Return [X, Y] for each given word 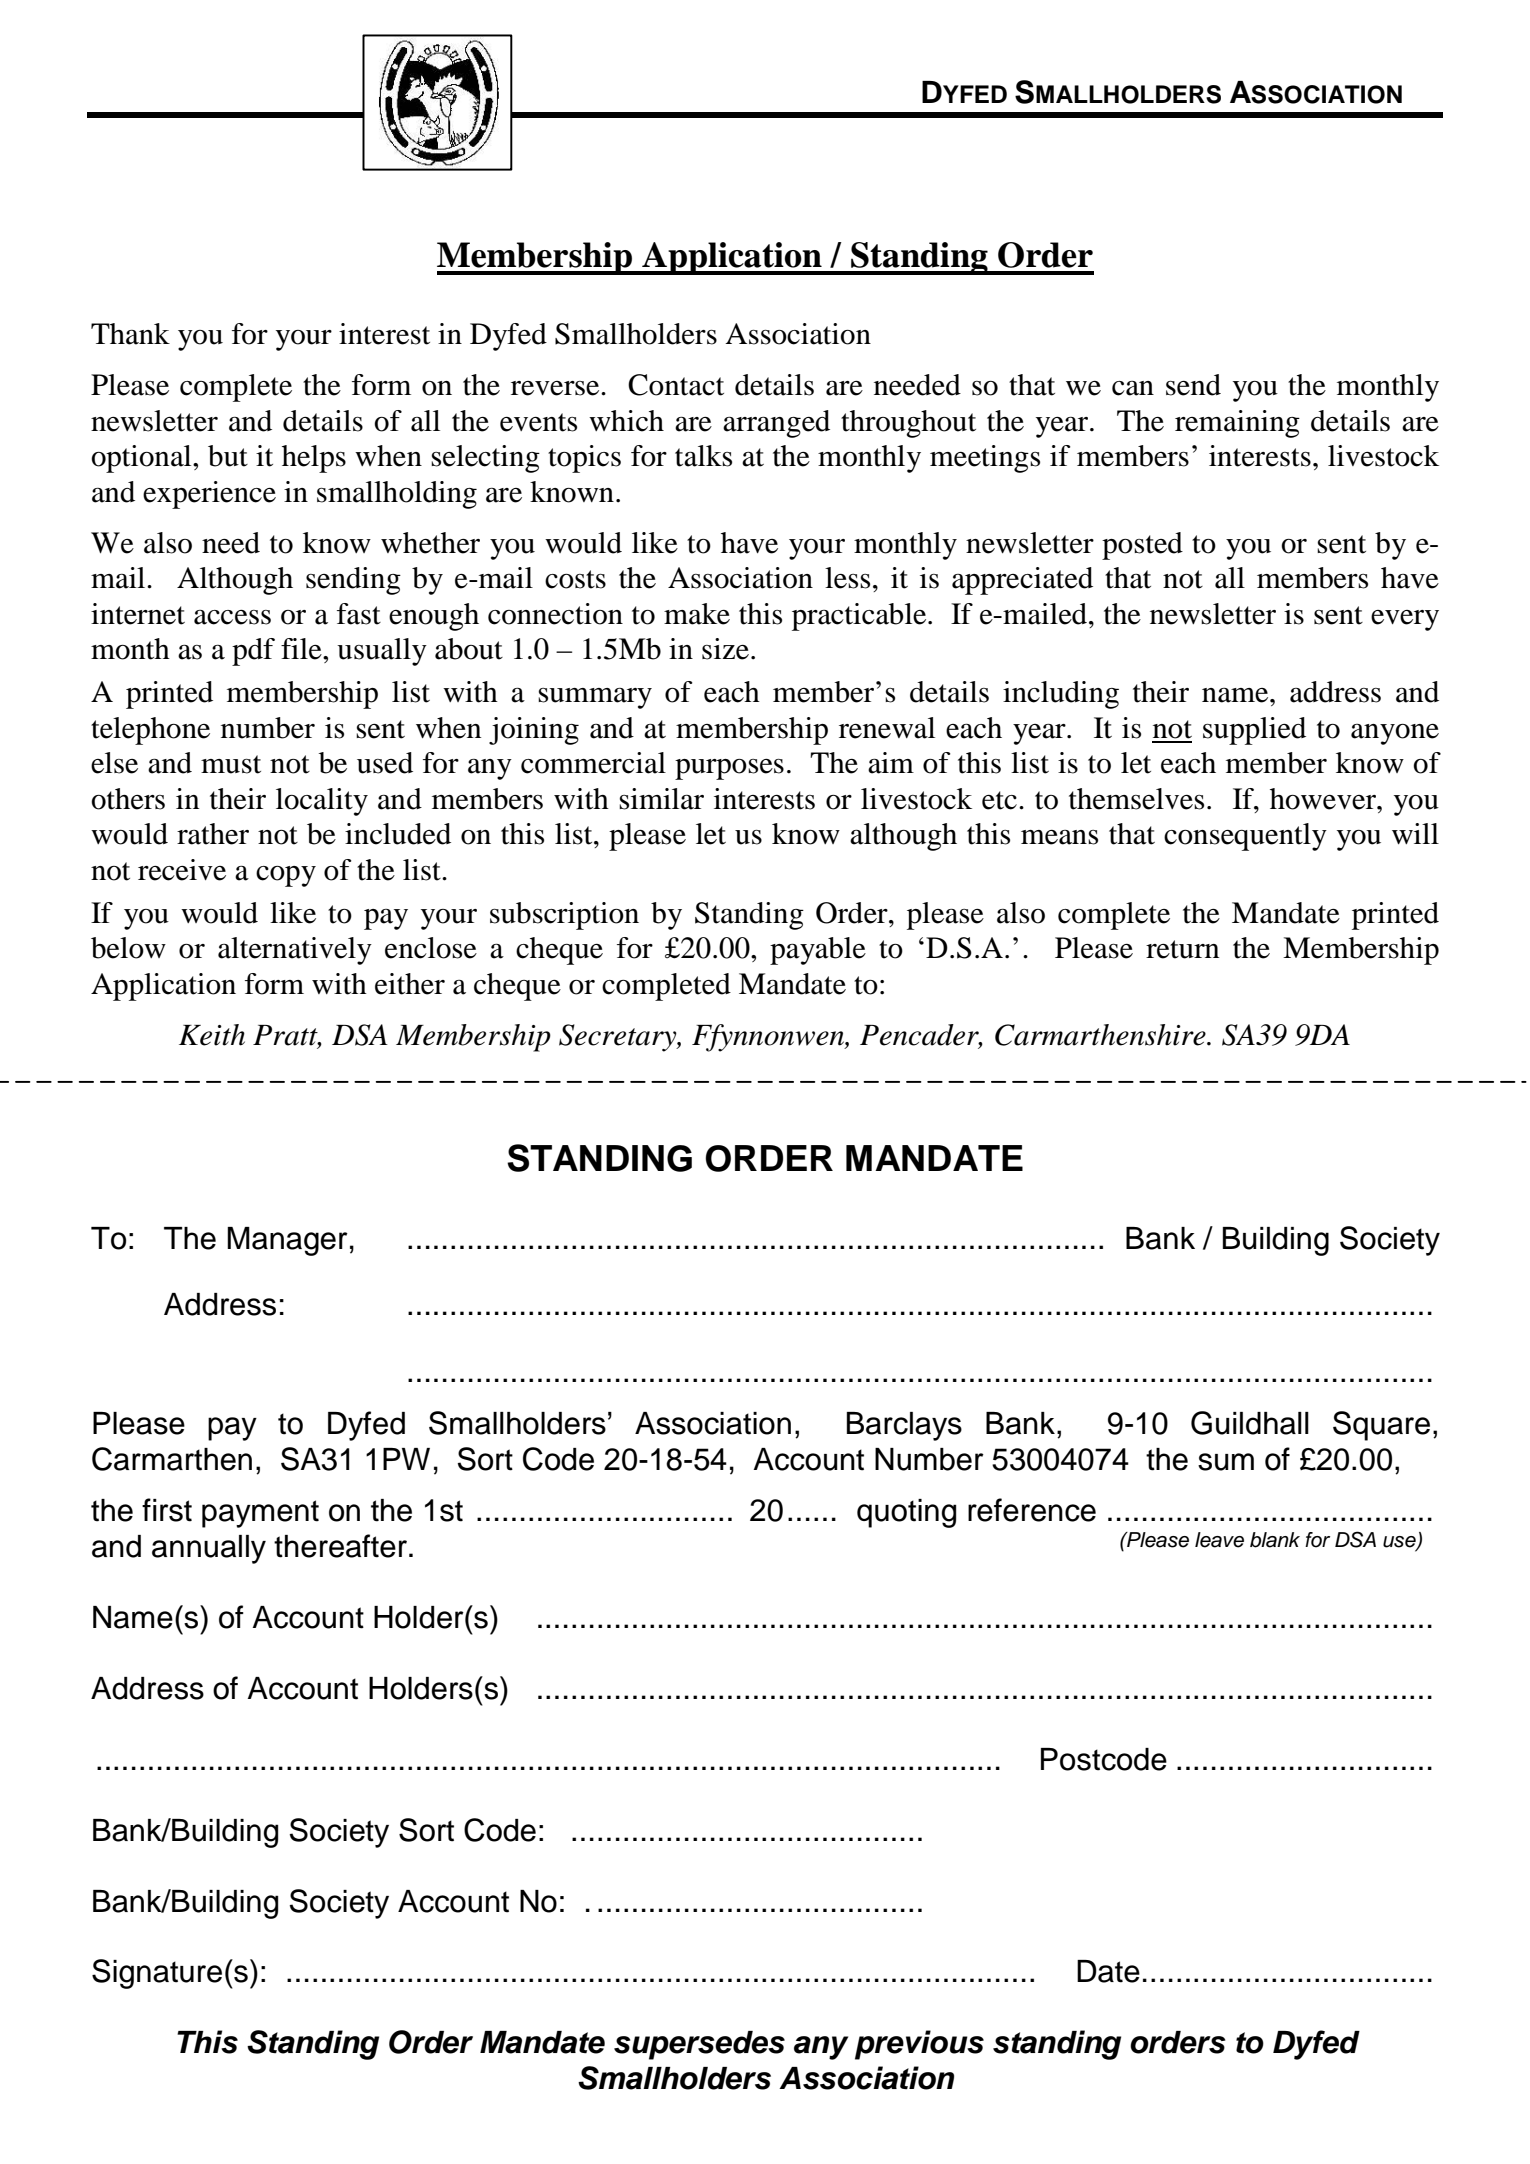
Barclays [904, 1426]
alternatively [295, 951]
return [1182, 949]
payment [260, 1514]
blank [1275, 1540]
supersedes [699, 2045]
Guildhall [1250, 1423]
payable [818, 951]
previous [919, 2045]
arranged [776, 424]
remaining [1237, 424]
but [228, 456]
